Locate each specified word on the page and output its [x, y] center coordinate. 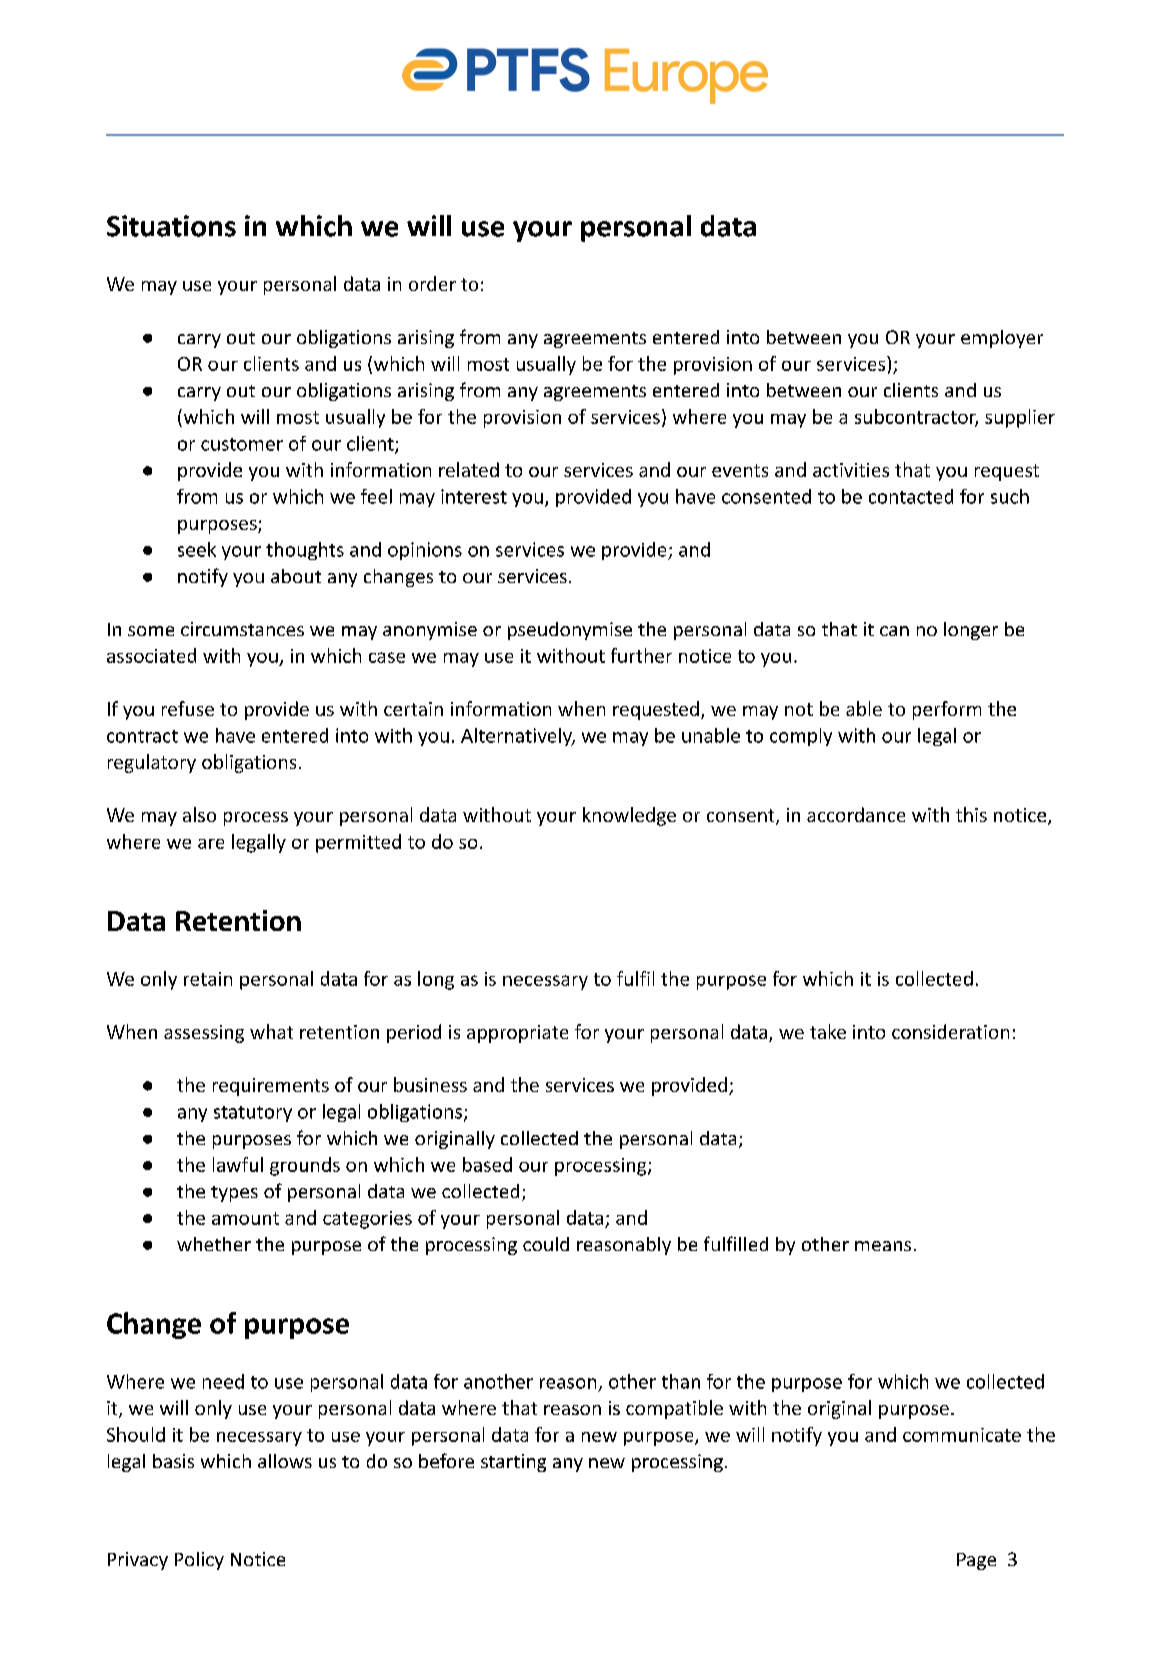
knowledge [629, 816]
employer [1002, 339]
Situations [171, 226]
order [432, 283]
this [971, 814]
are [211, 844]
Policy [199, 1561]
